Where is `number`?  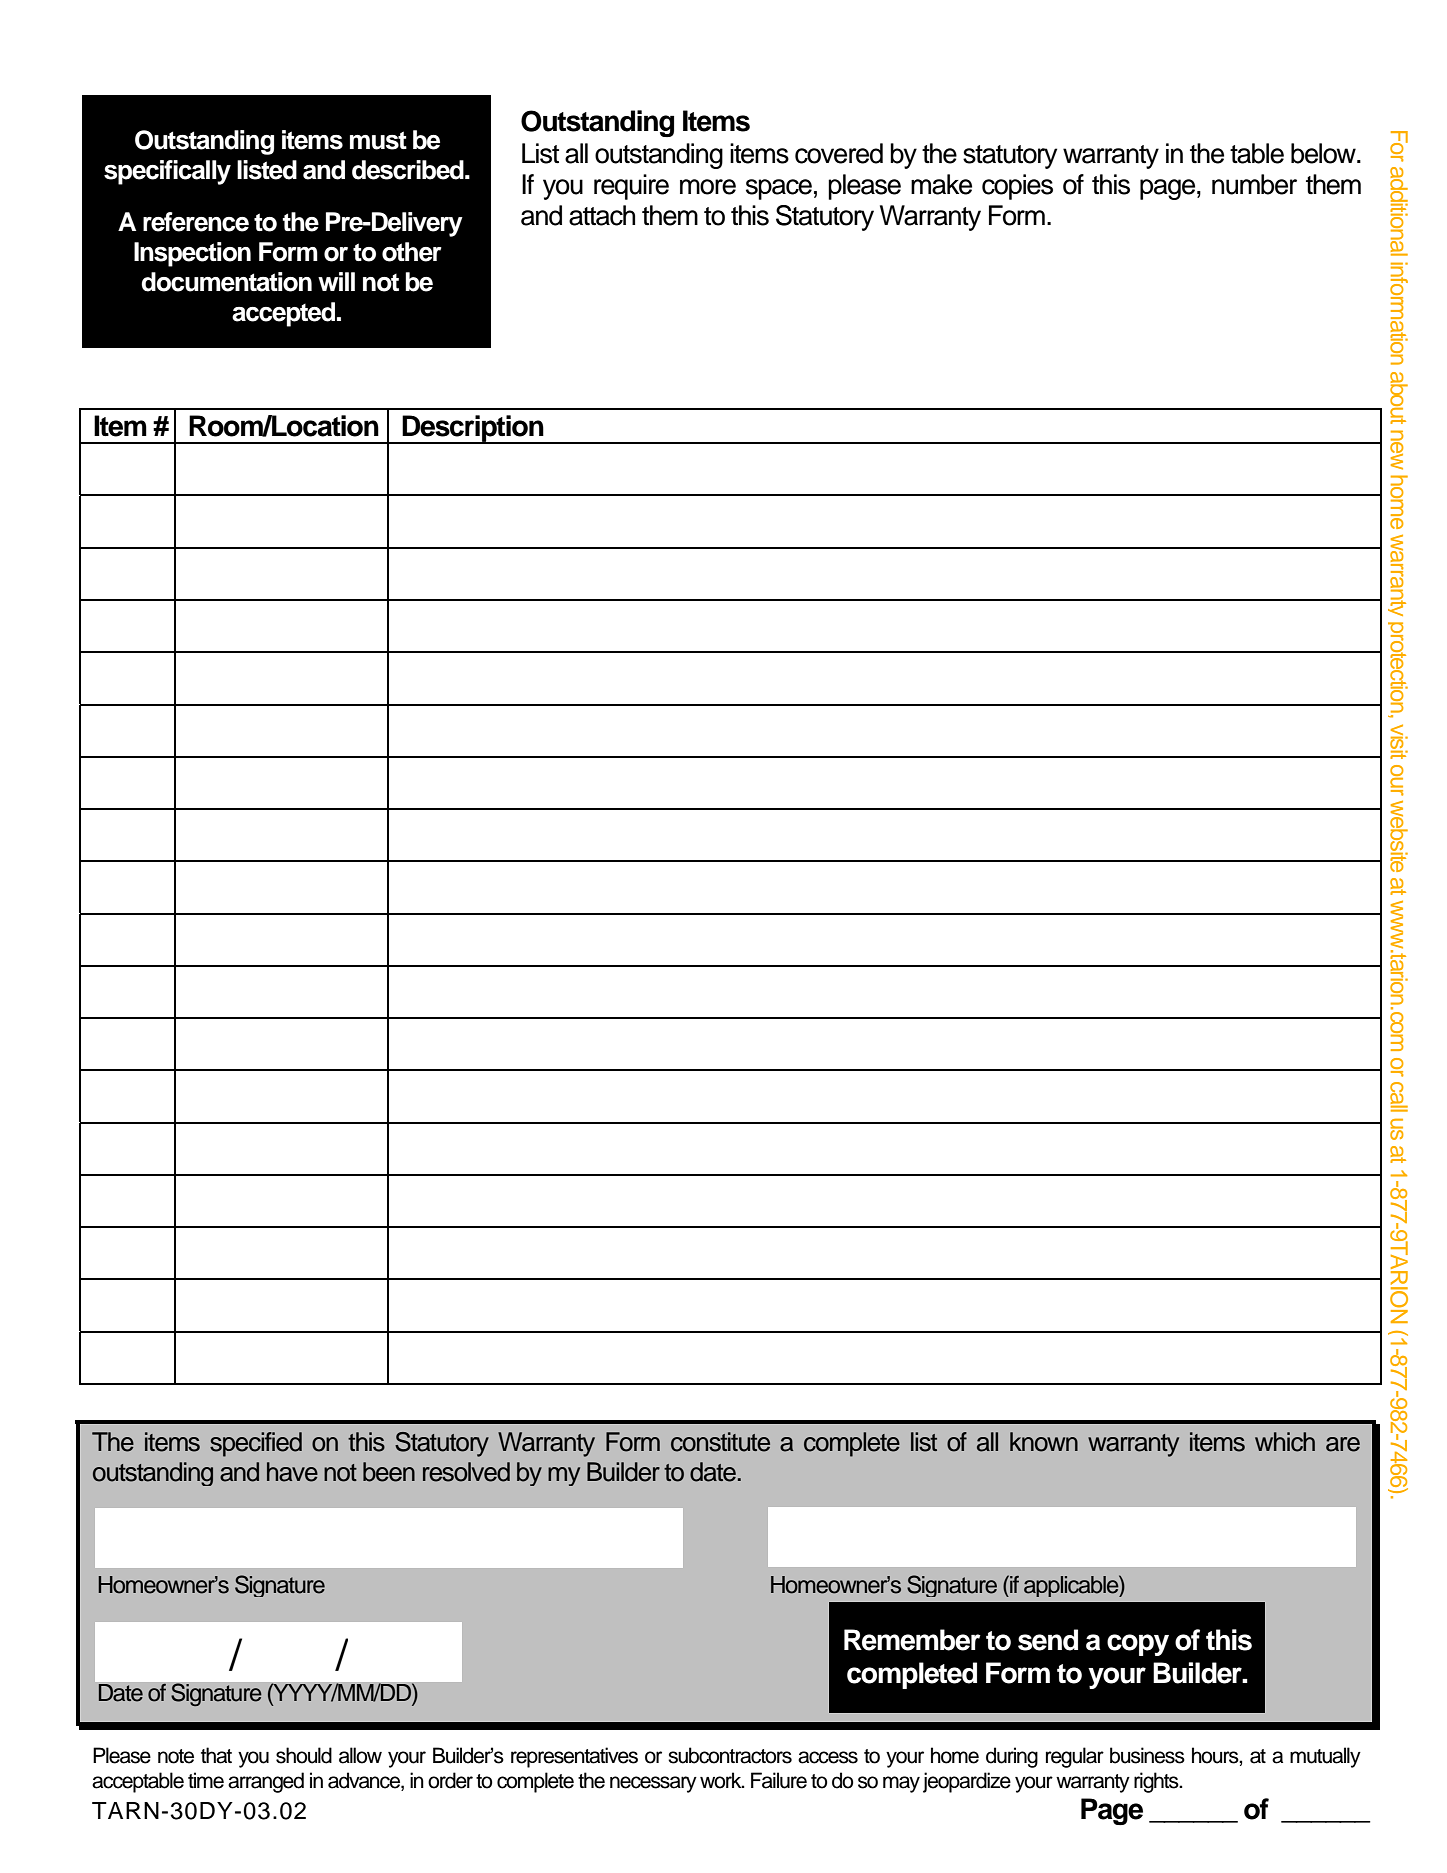
number is located at coordinates (1254, 184).
